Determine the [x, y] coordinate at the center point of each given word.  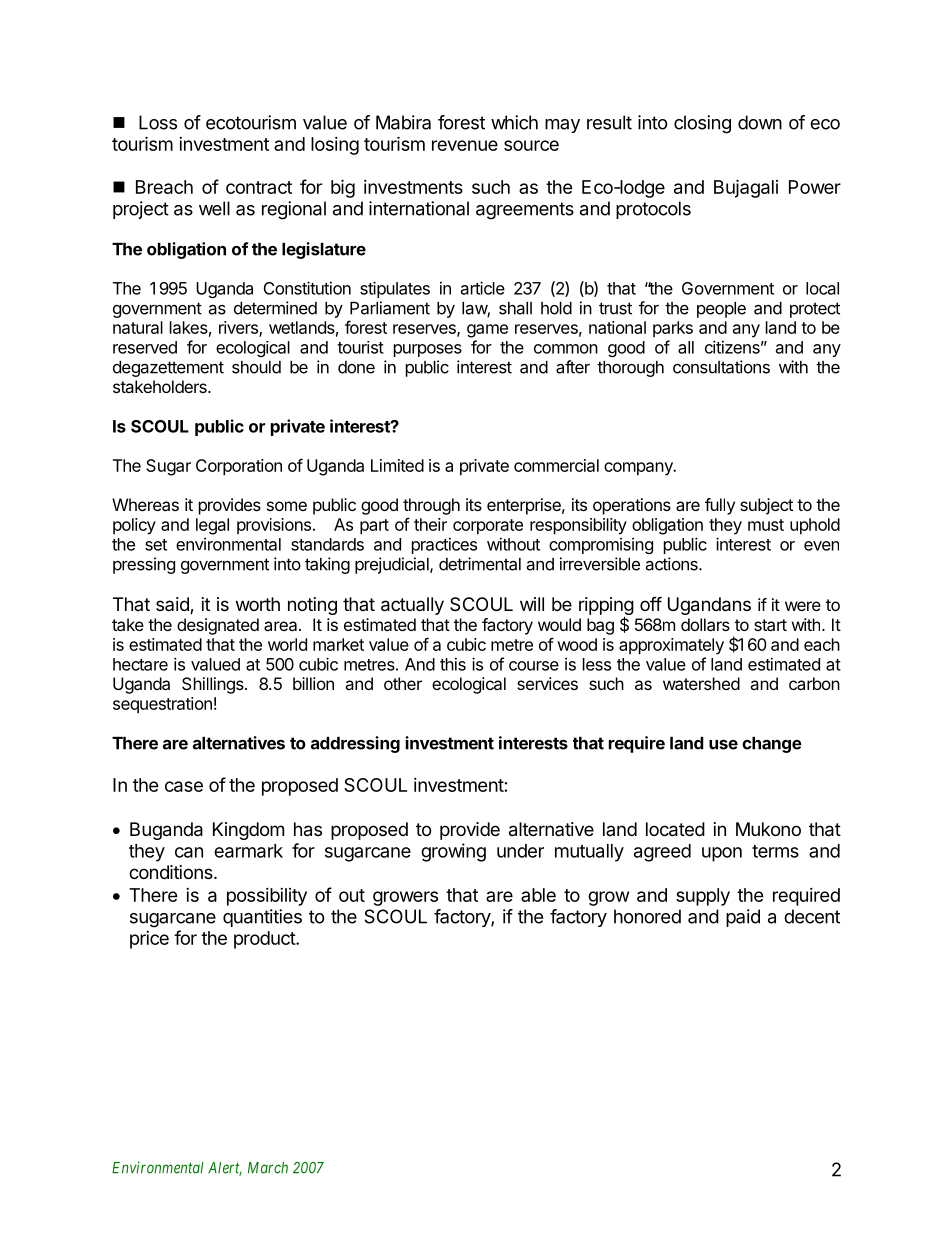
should [256, 367]
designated [218, 626]
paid [743, 918]
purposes [428, 350]
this [453, 664]
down [760, 122]
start [770, 625]
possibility [267, 897]
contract [259, 187]
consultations [721, 367]
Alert [225, 1169]
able [538, 895]
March [268, 1168]
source [531, 145]
